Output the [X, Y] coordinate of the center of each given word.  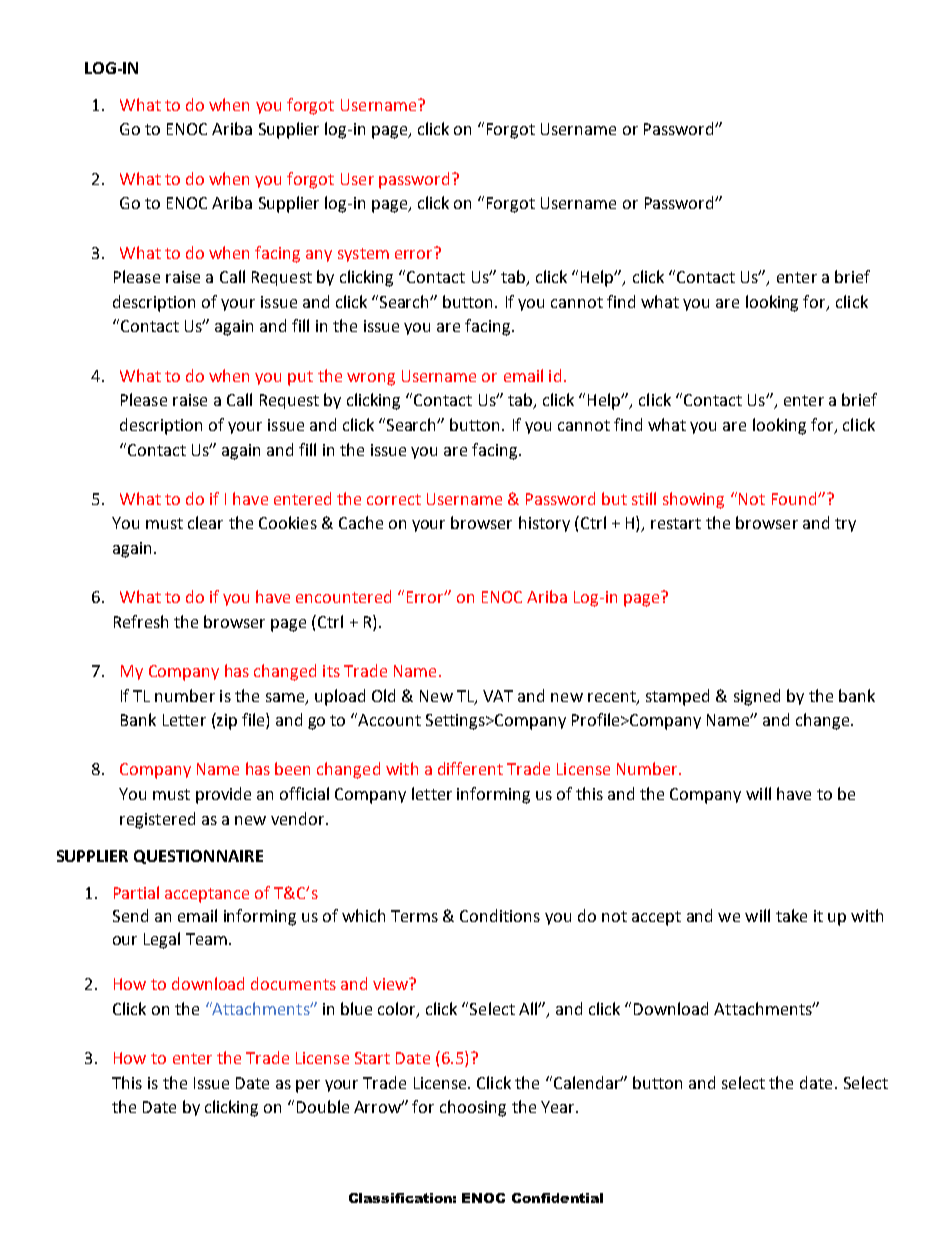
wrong [371, 379]
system [363, 255]
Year [559, 1107]
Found [795, 498]
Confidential [557, 1198]
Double [323, 1106]
